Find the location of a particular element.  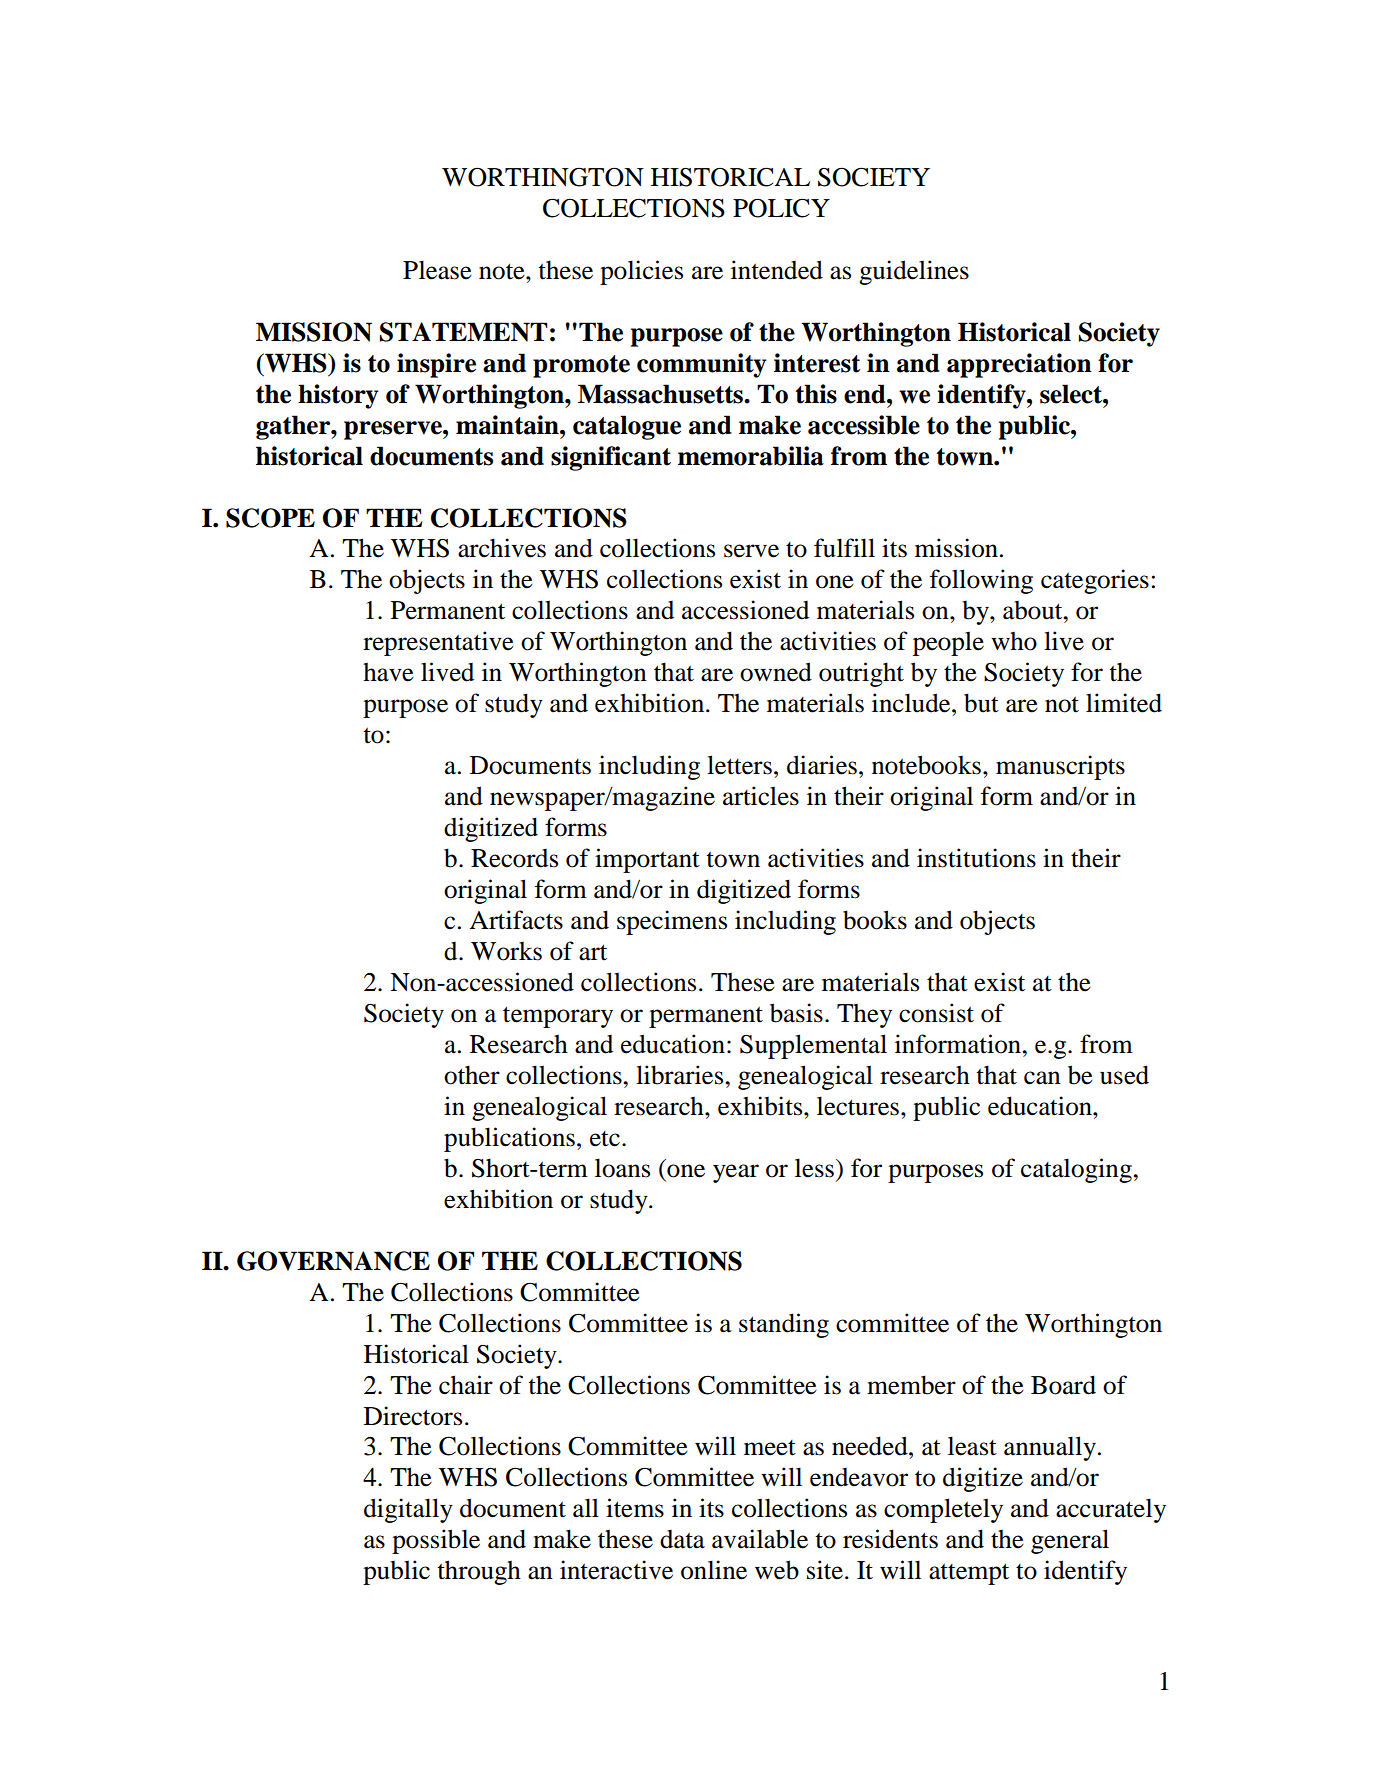

general is located at coordinates (1070, 1541).
